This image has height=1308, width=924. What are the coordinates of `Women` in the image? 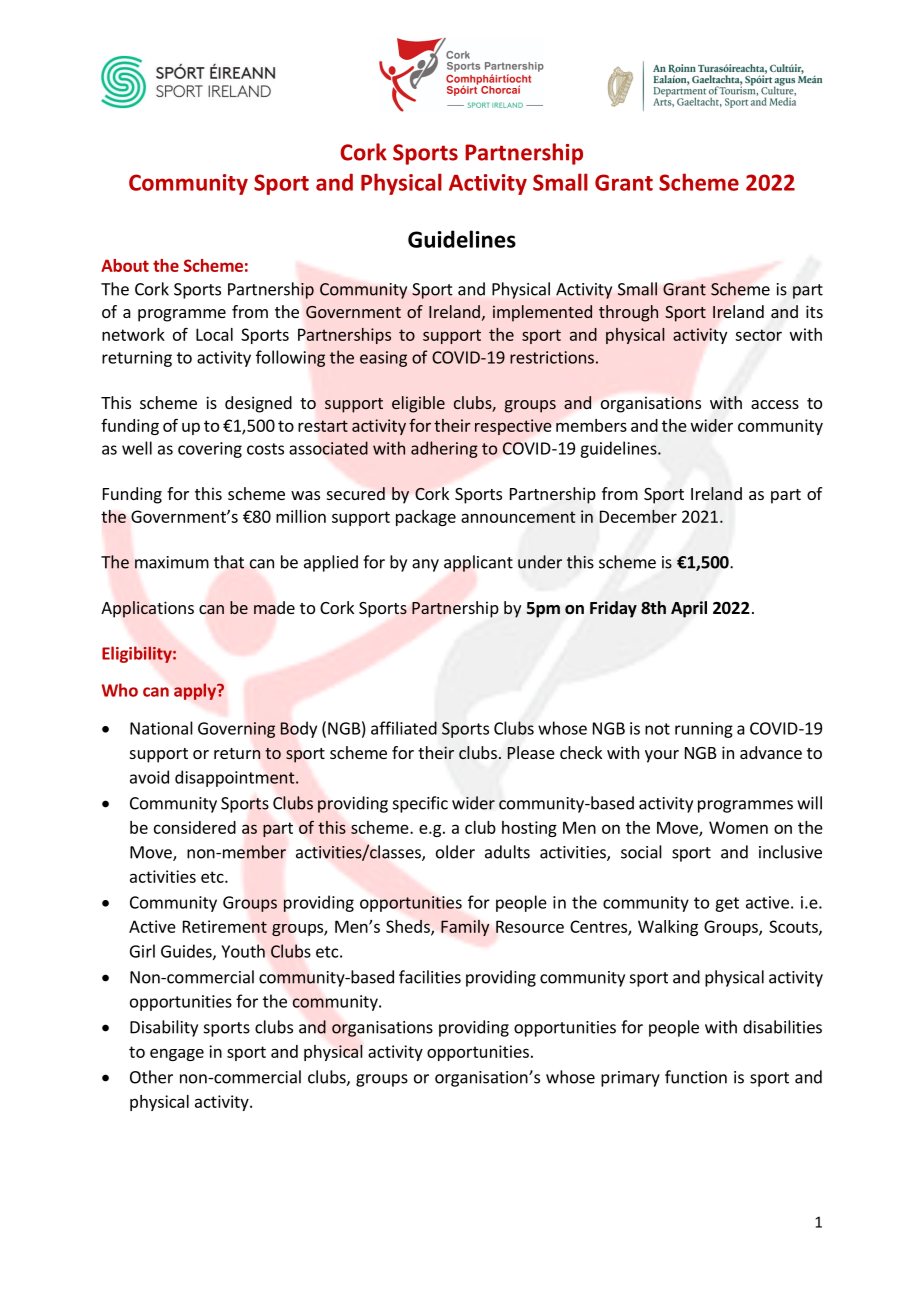 It's located at (738, 827).
